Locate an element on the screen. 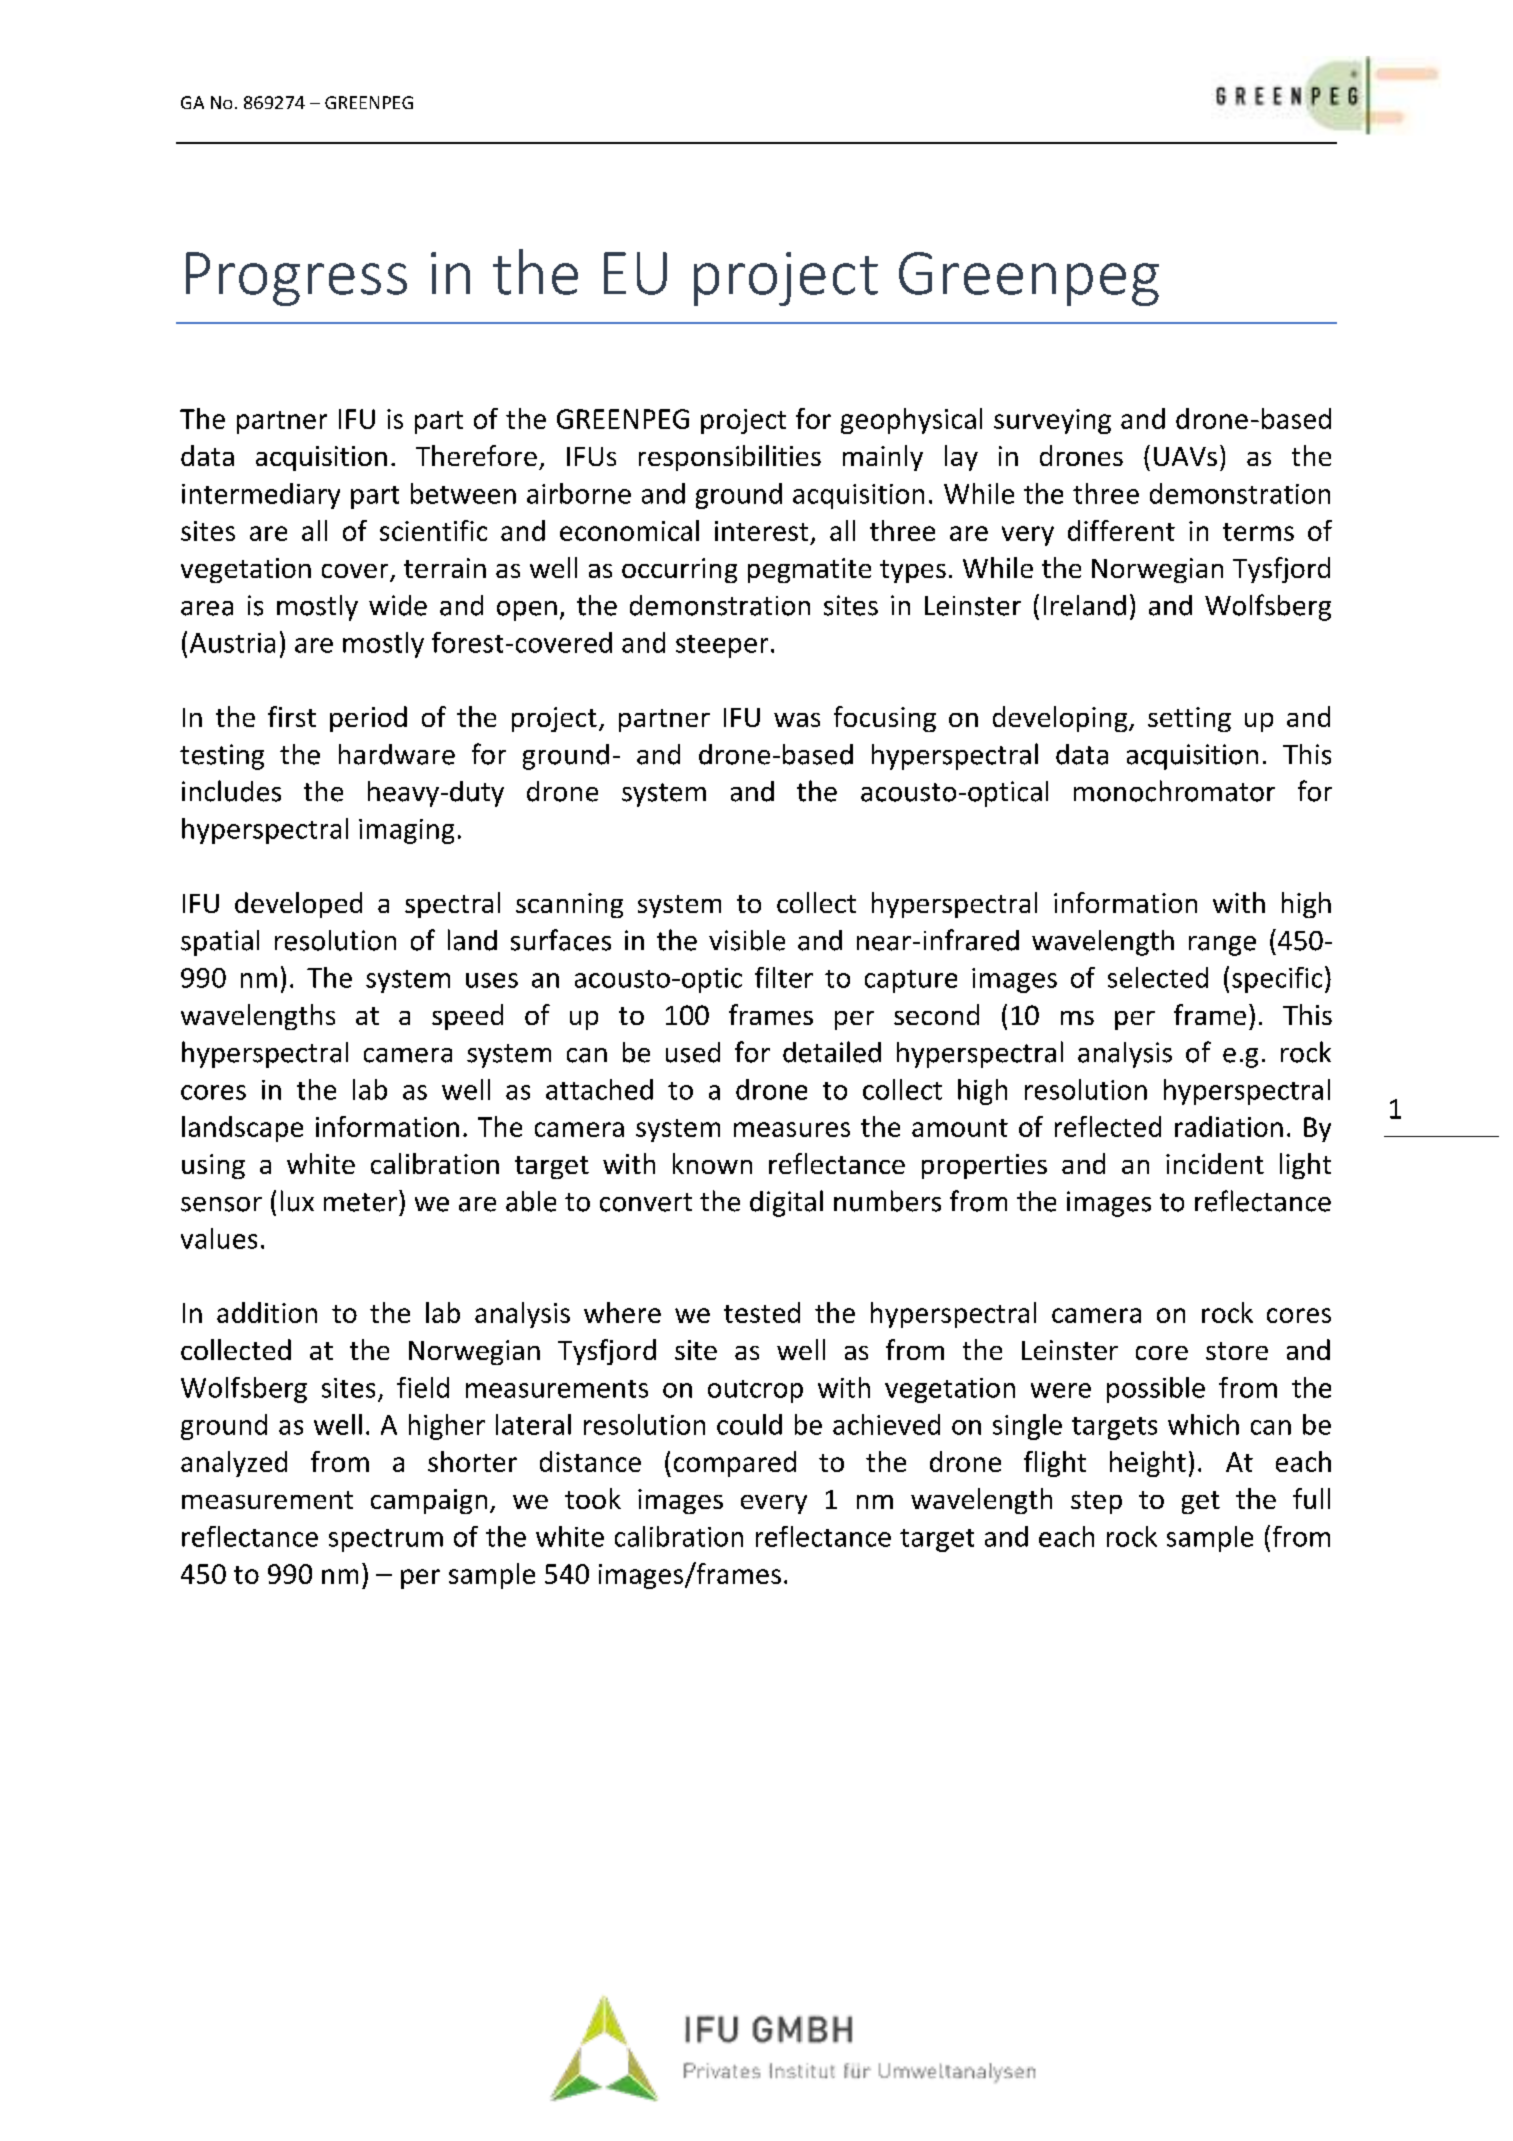 The width and height of the screenshot is (1513, 2141). spectrum is located at coordinates (386, 1540).
